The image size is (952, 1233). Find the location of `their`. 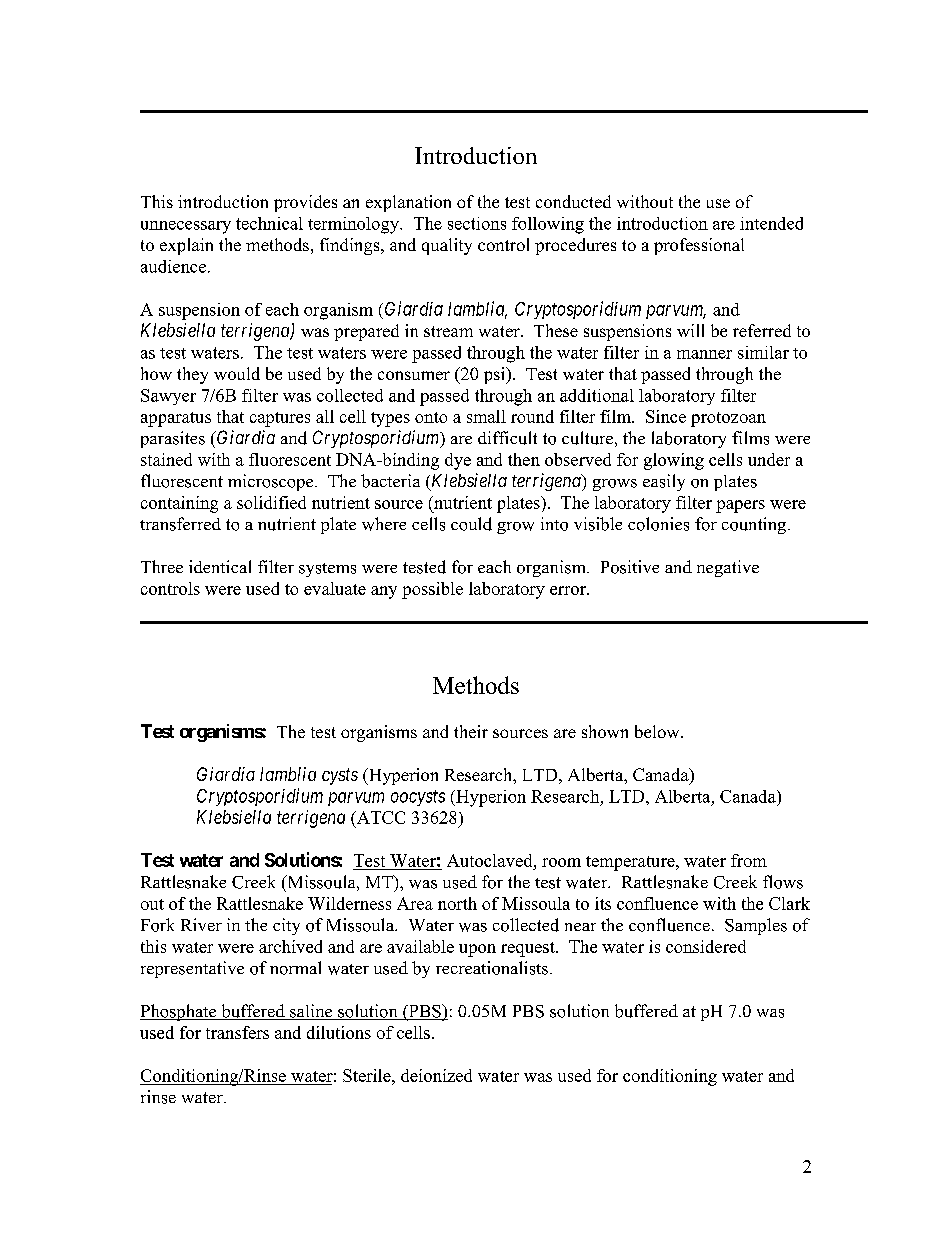

their is located at coordinates (471, 731).
